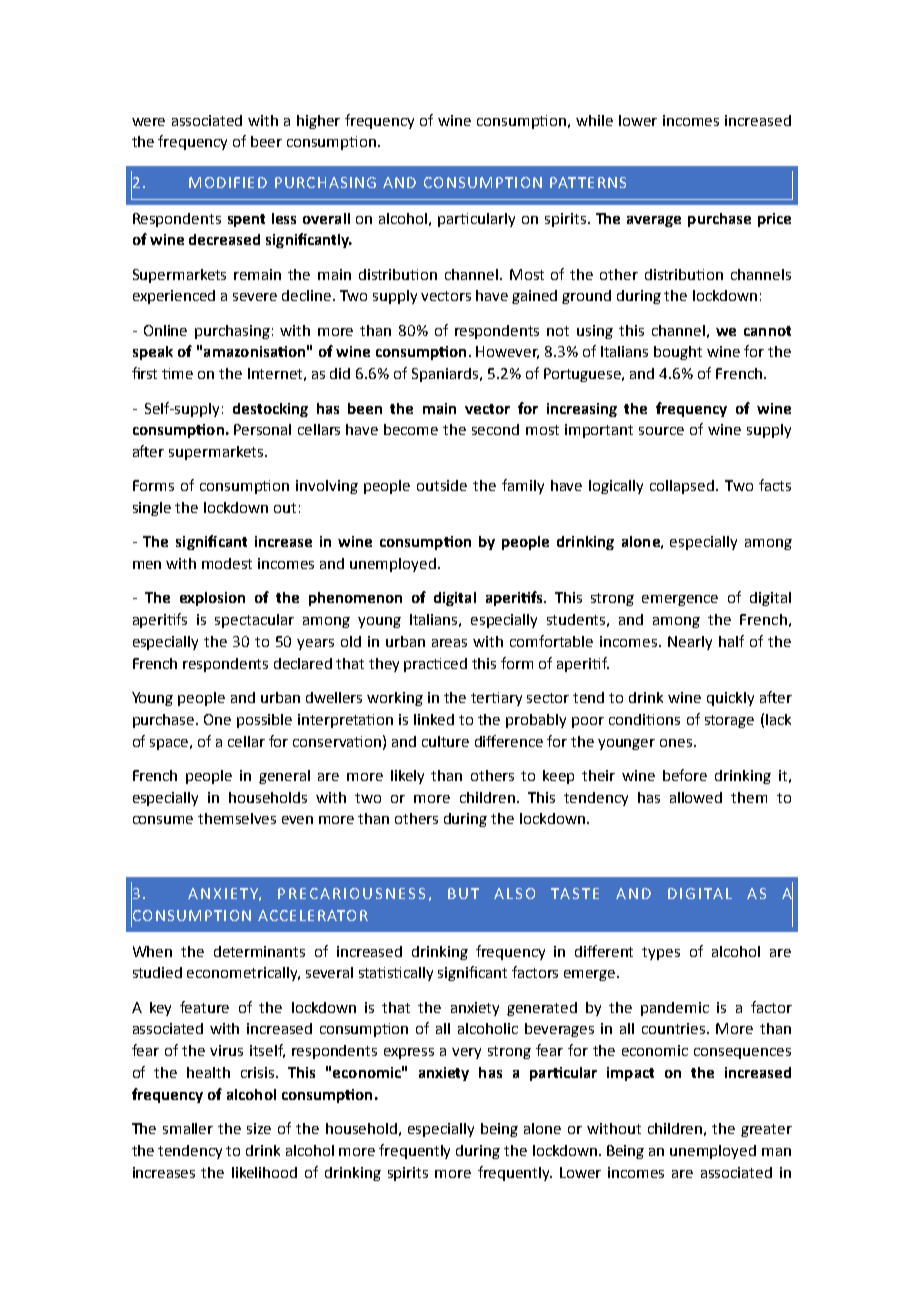 The width and height of the image is (924, 1308). What do you see at coordinates (446, 375) in the image?
I see `Spaniards` at bounding box center [446, 375].
